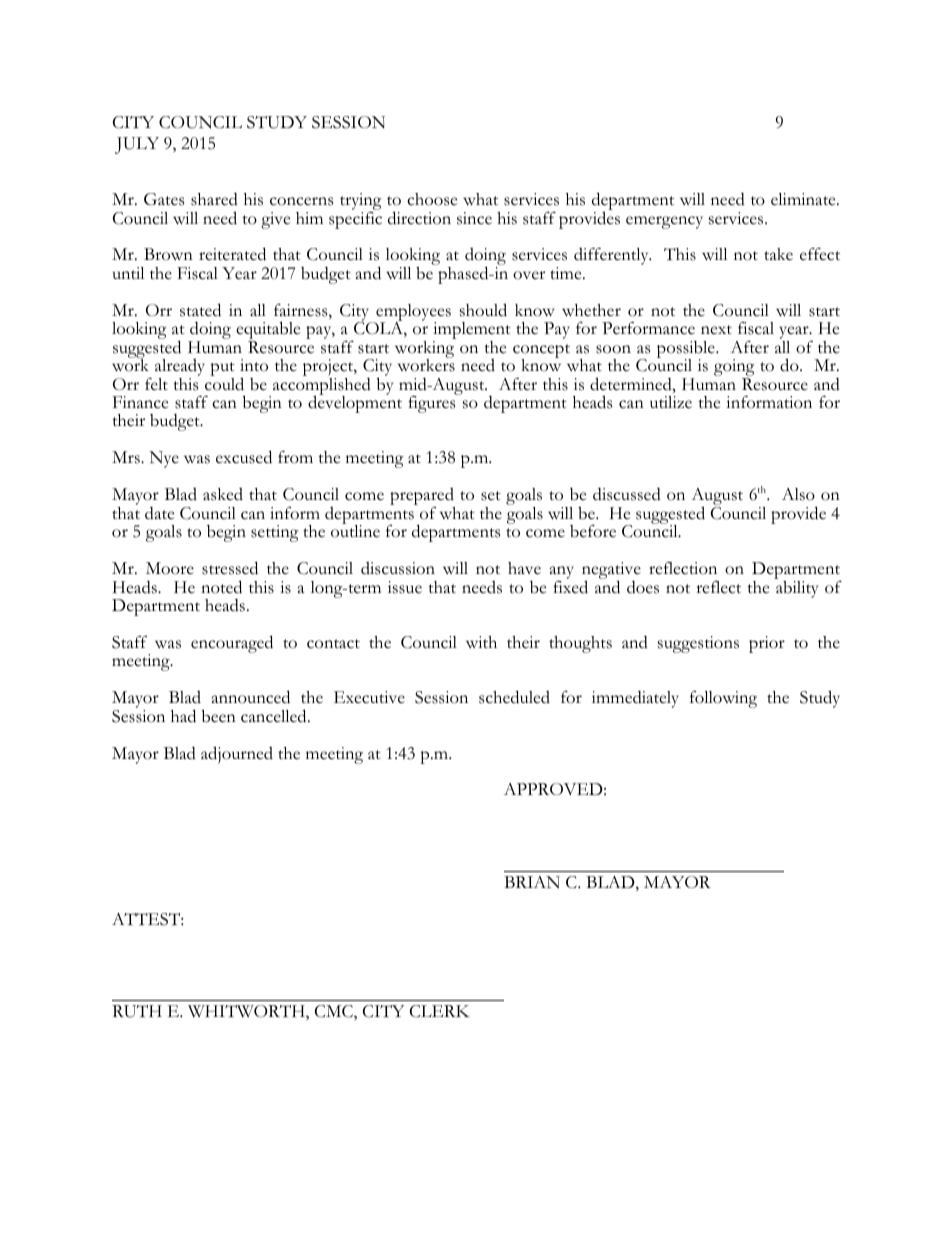 This image has width=952, height=1233. What do you see at coordinates (247, 1012) in the image?
I see `WHITWORTH` at bounding box center [247, 1012].
